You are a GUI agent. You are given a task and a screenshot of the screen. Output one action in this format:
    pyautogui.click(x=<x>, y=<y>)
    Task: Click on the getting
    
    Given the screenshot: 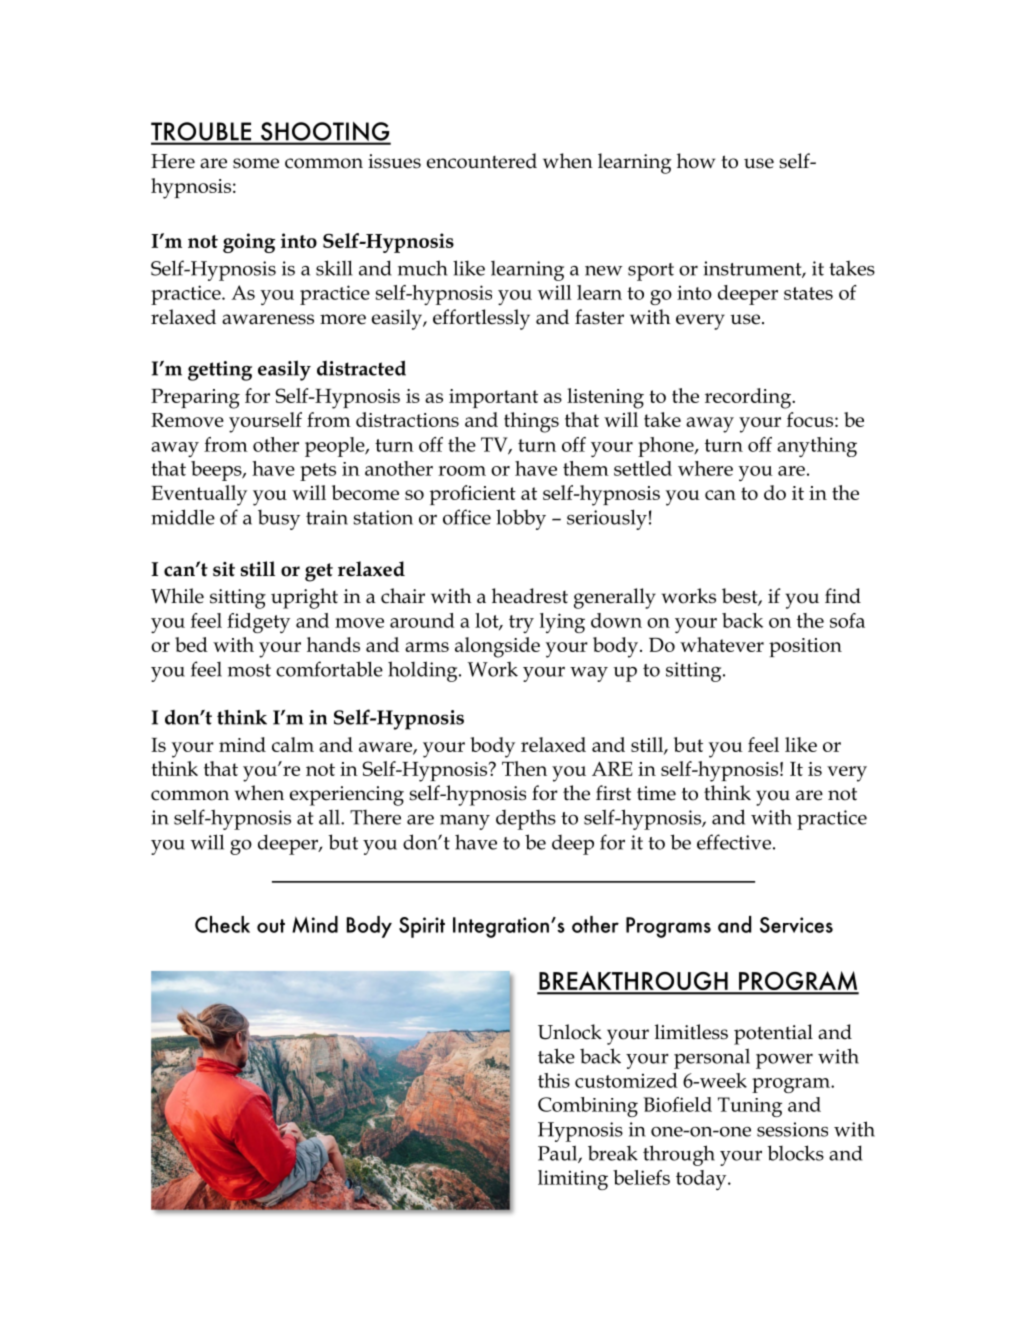 What is the action you would take?
    pyautogui.click(x=220, y=371)
